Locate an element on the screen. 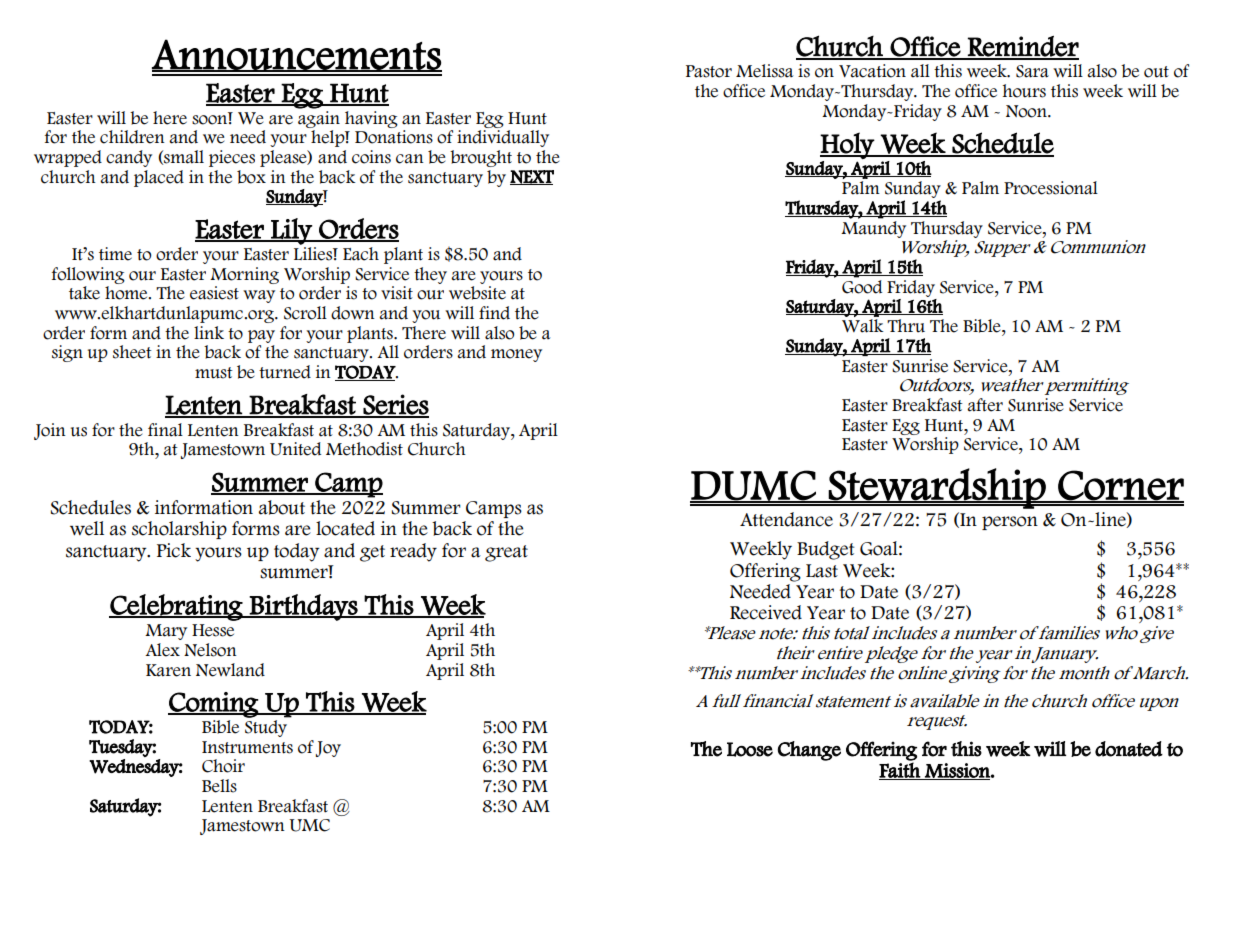  Faith is located at coordinates (900, 771).
